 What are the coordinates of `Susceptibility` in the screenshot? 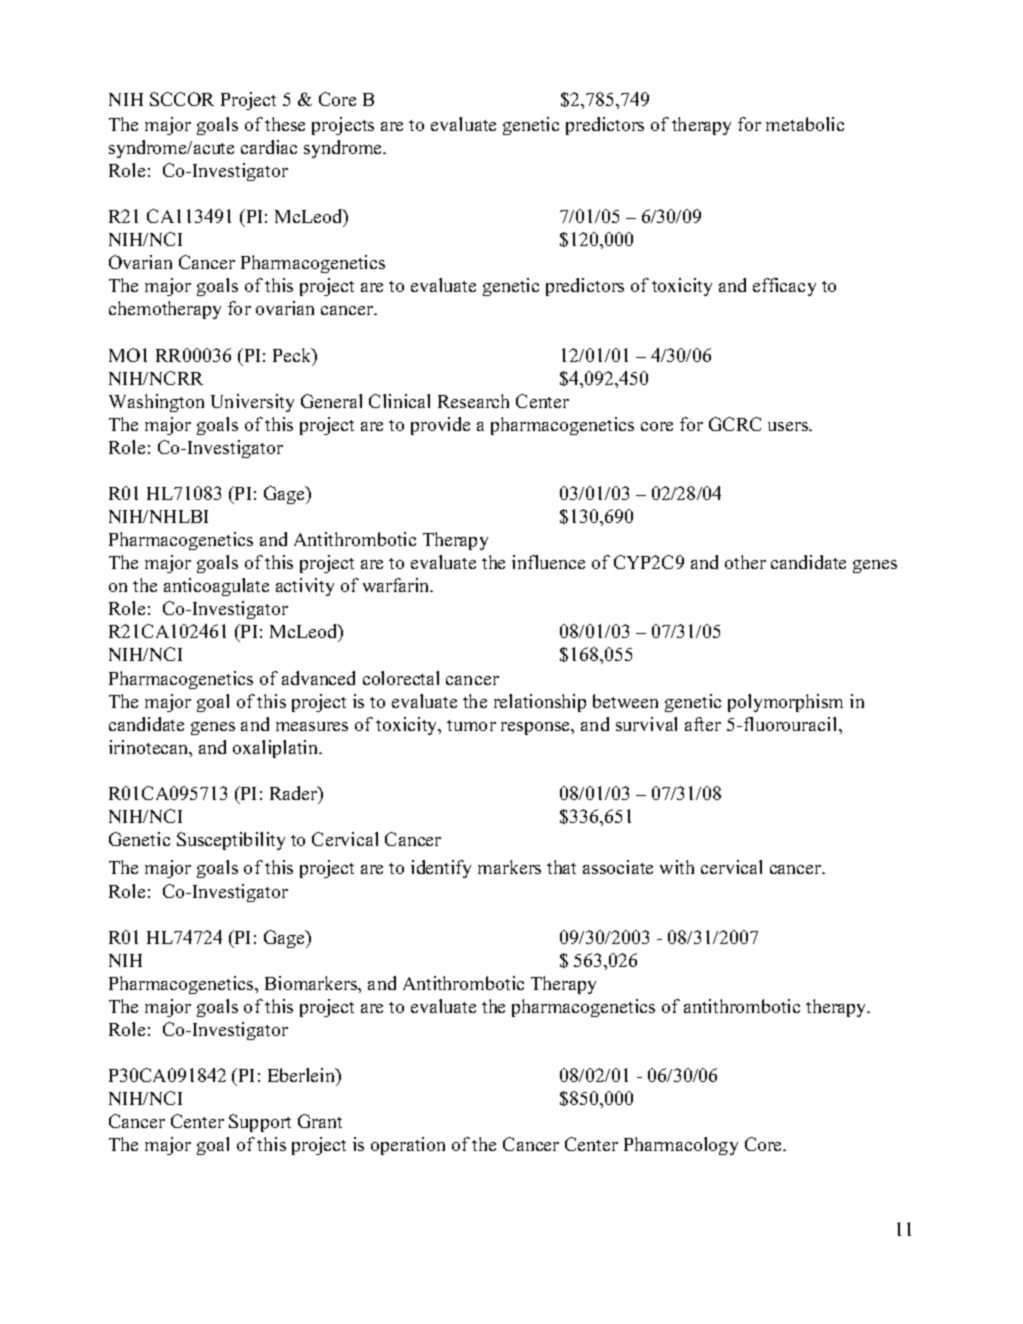 It's located at (231, 841).
